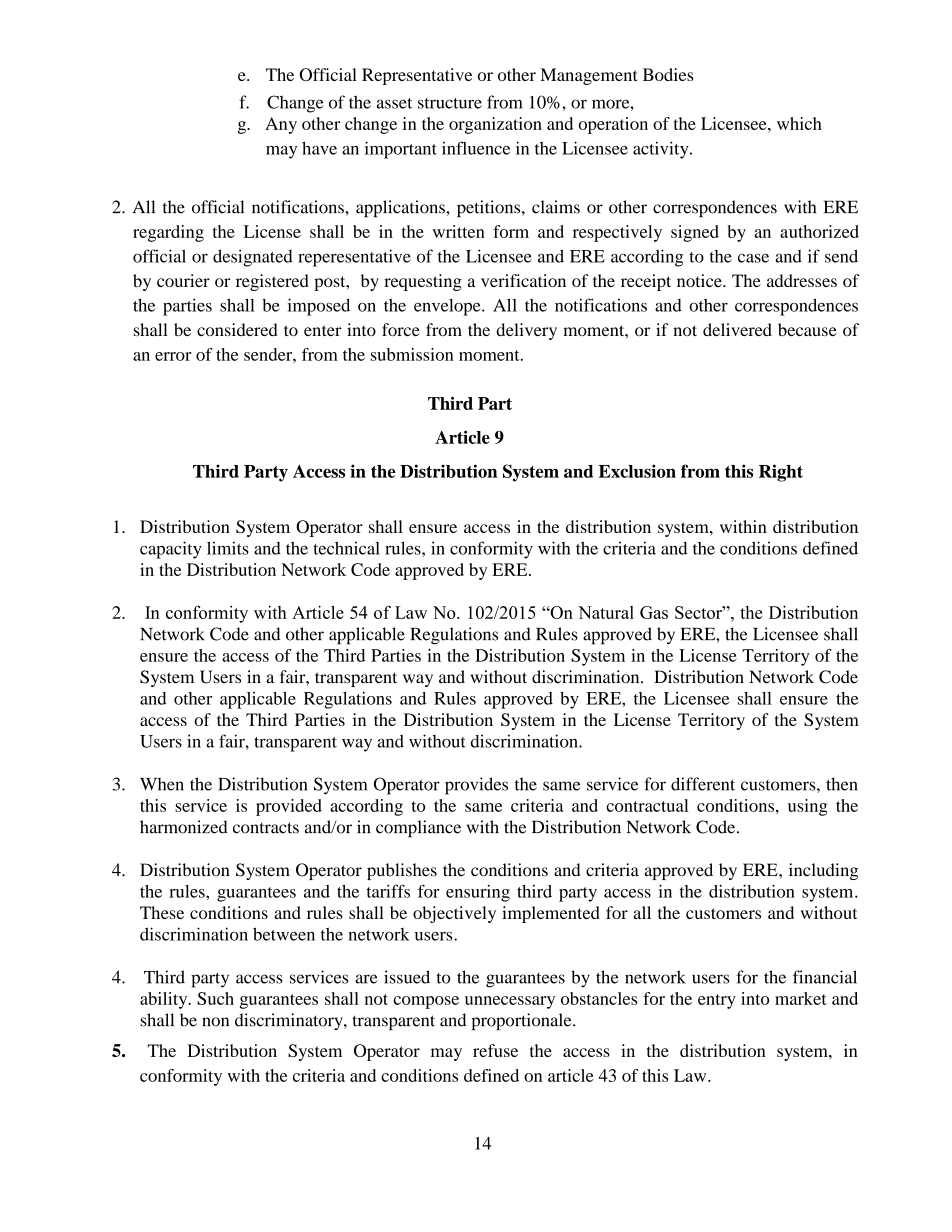  Describe the element at coordinates (476, 786) in the page. I see `provides` at that location.
